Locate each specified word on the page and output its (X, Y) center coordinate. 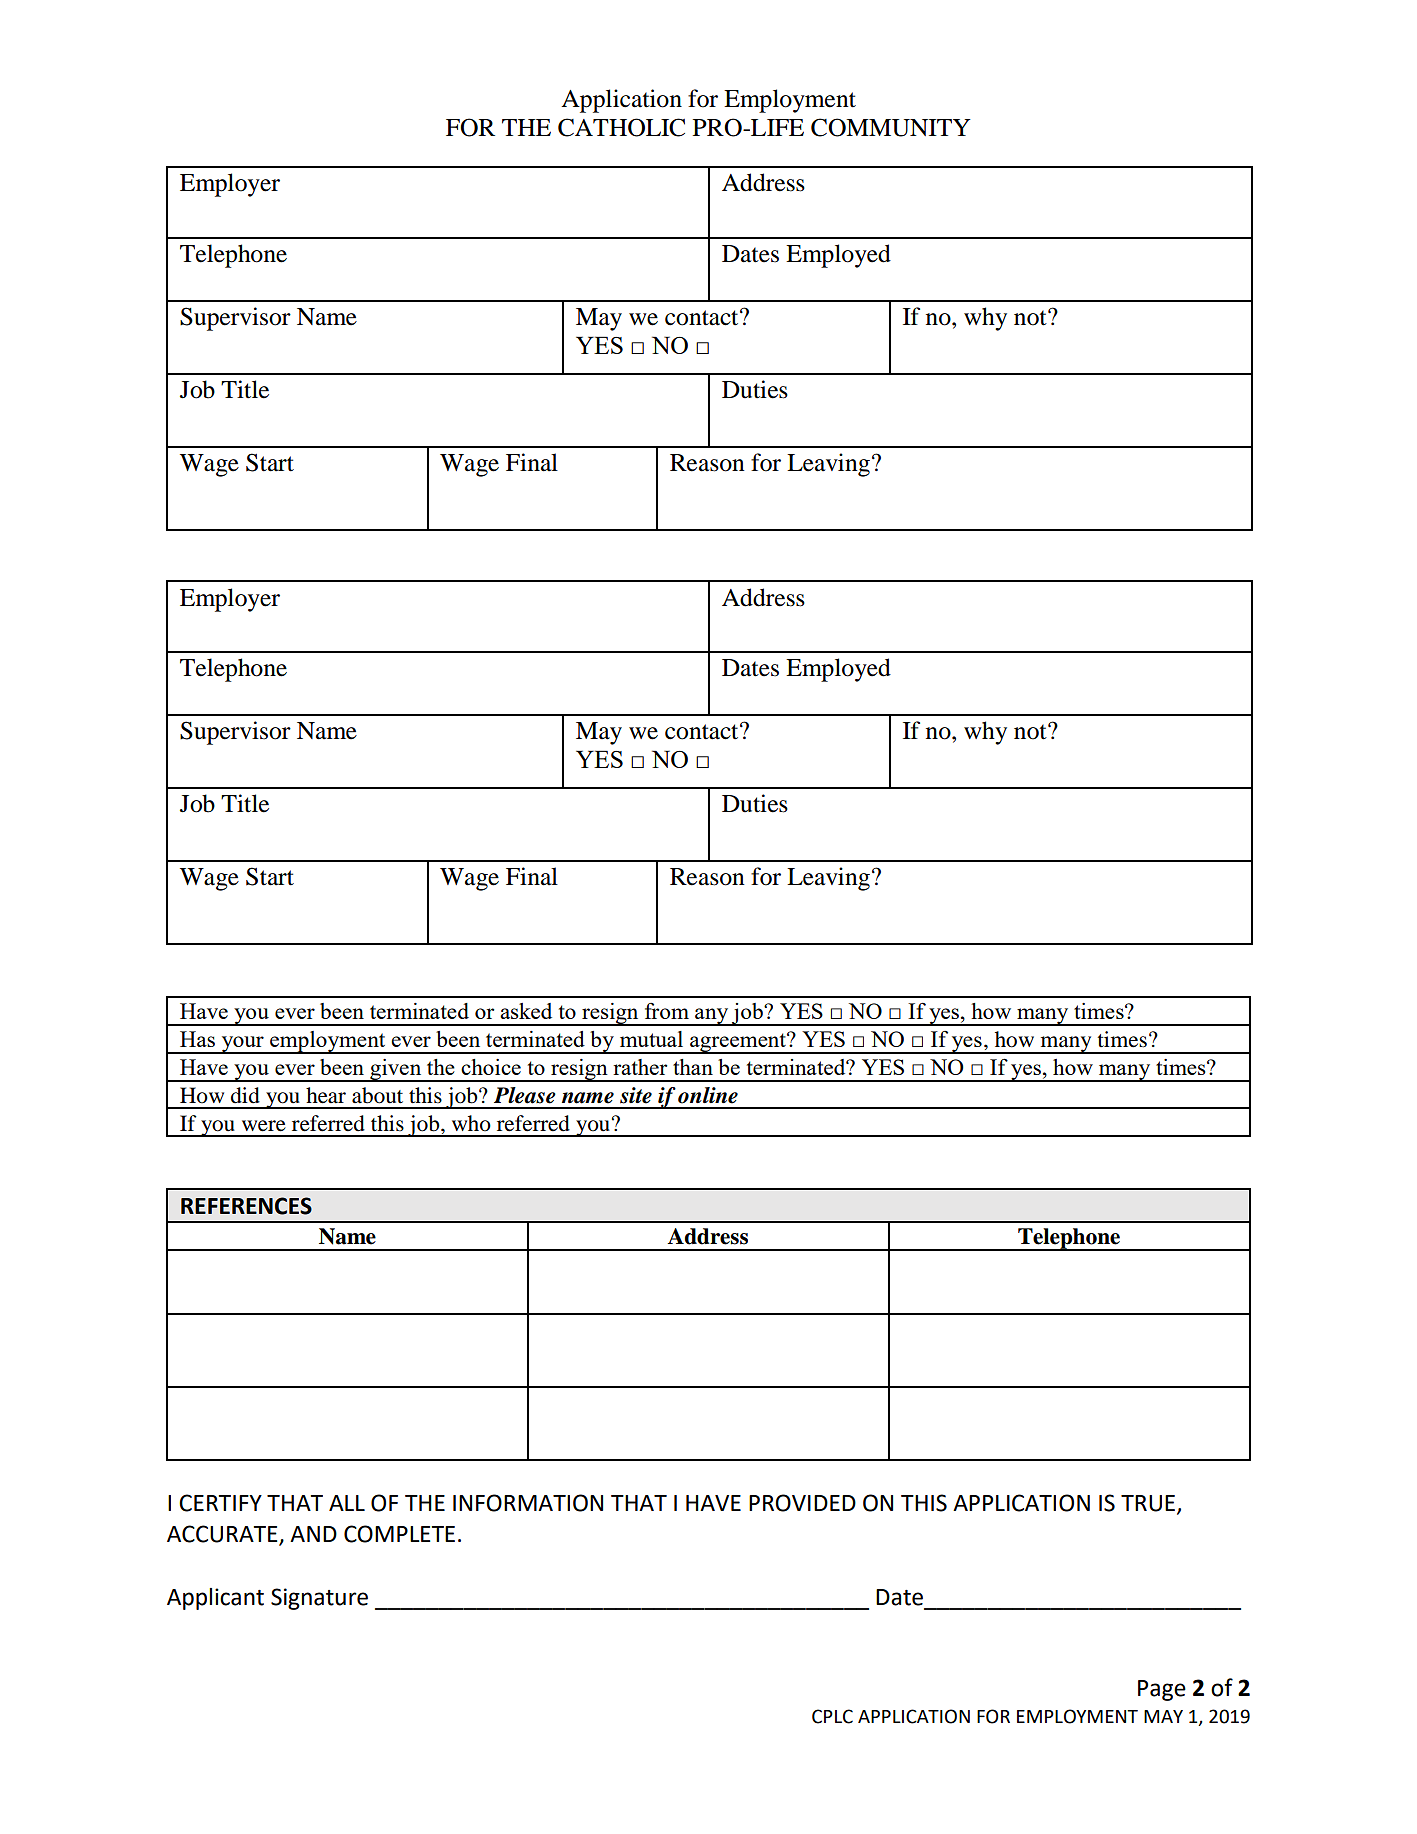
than (693, 1067)
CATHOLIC (621, 127)
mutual (651, 1039)
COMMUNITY (891, 127)
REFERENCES (246, 1206)
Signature (319, 1599)
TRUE (1149, 1504)
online (708, 1095)
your (242, 1045)
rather (640, 1067)
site (636, 1095)
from (667, 1011)
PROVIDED (802, 1503)
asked (526, 1011)
